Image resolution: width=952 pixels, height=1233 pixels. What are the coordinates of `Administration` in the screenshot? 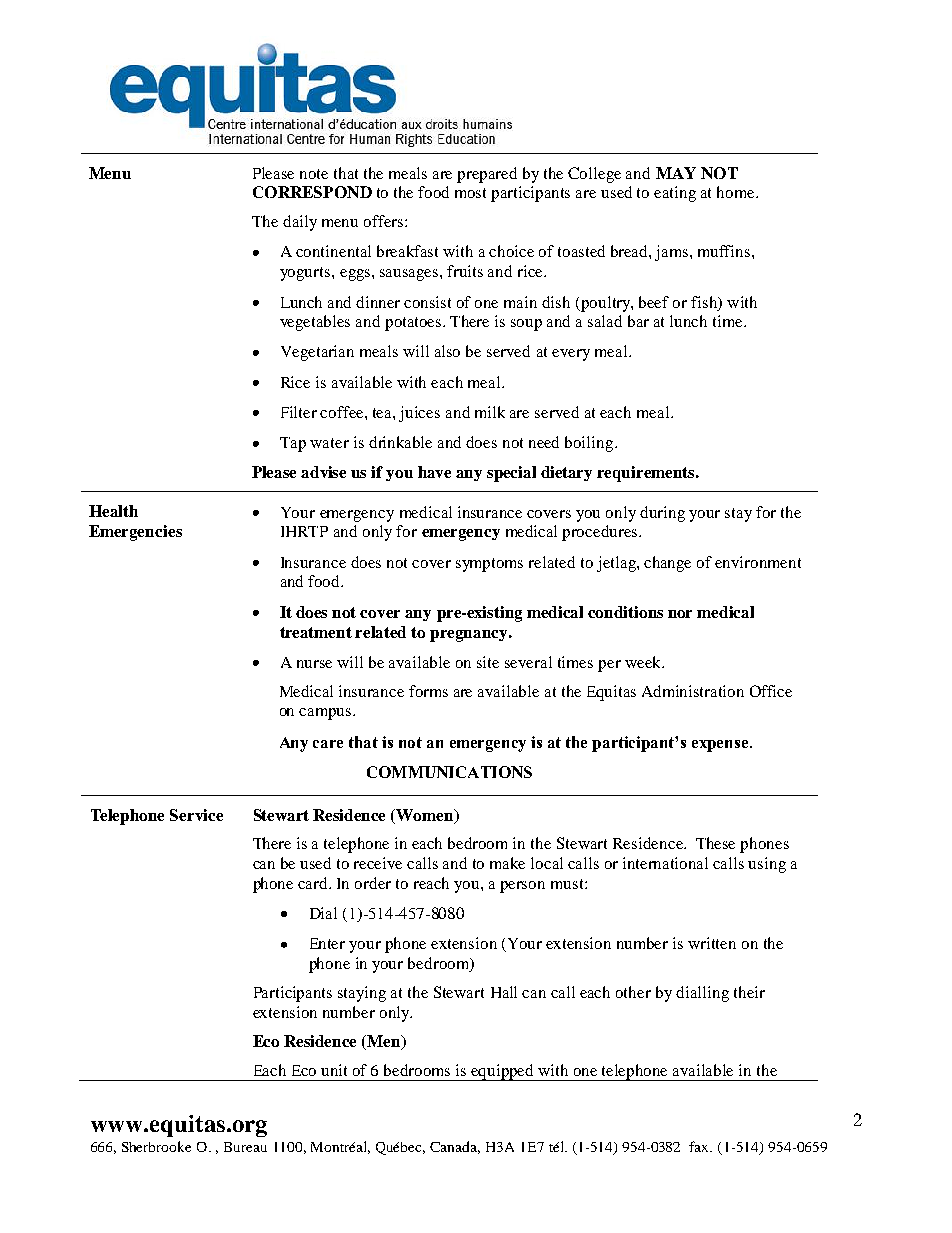 It's located at (693, 691).
